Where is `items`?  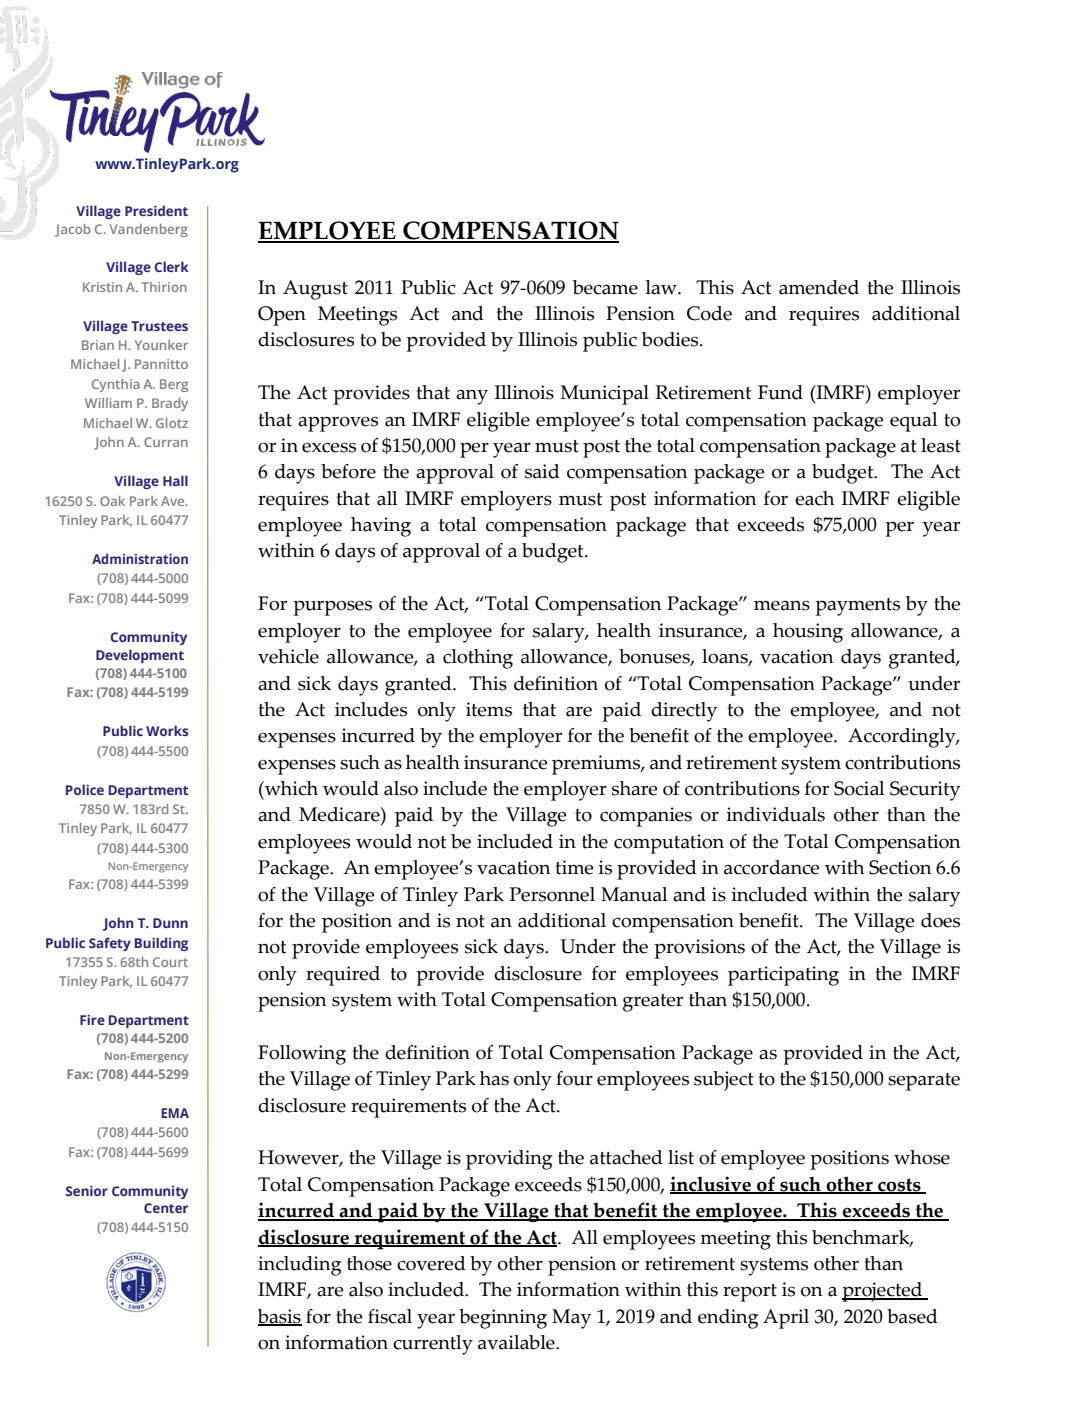
items is located at coordinates (489, 709).
